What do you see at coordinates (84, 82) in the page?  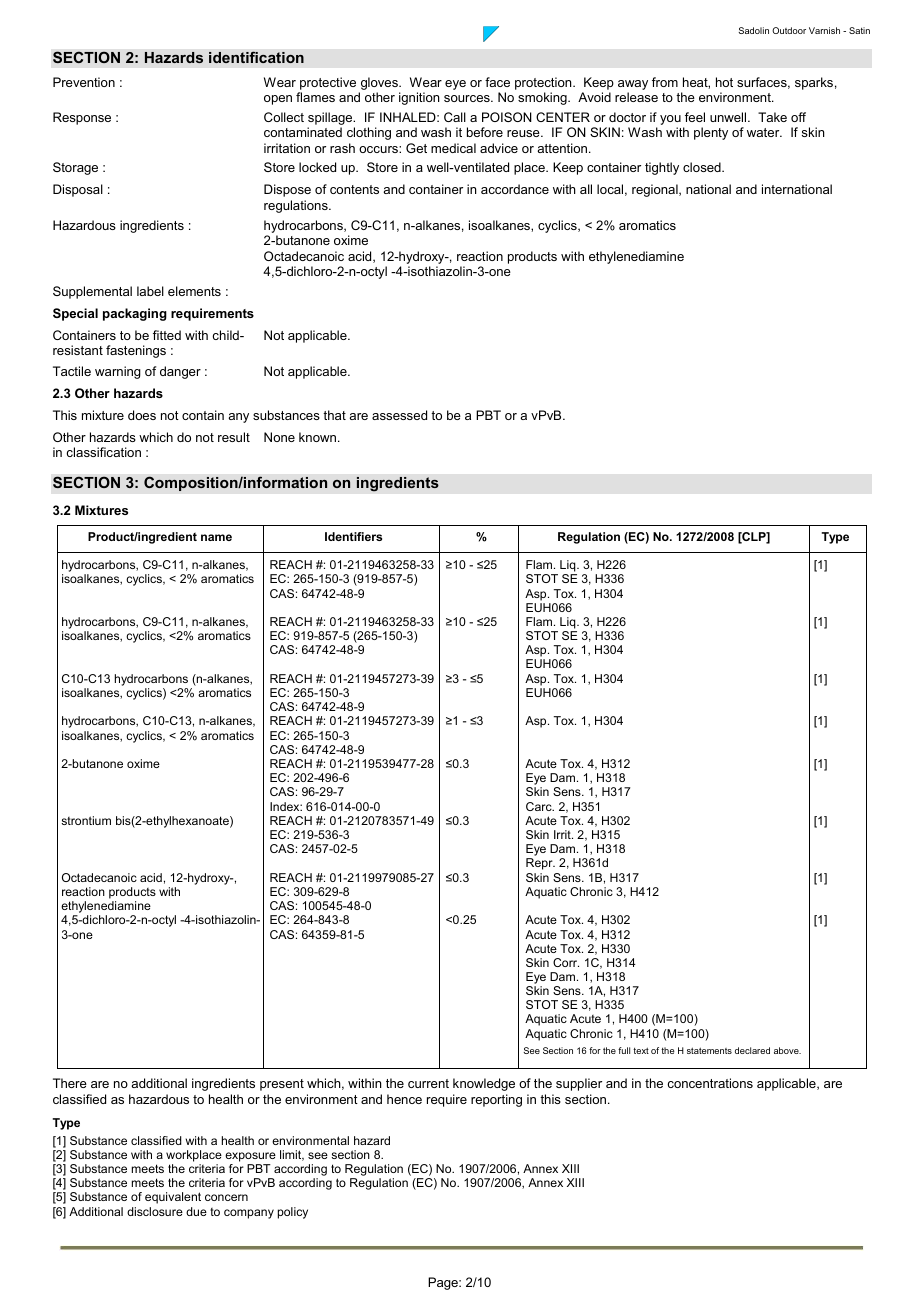 I see `Prevention` at bounding box center [84, 82].
